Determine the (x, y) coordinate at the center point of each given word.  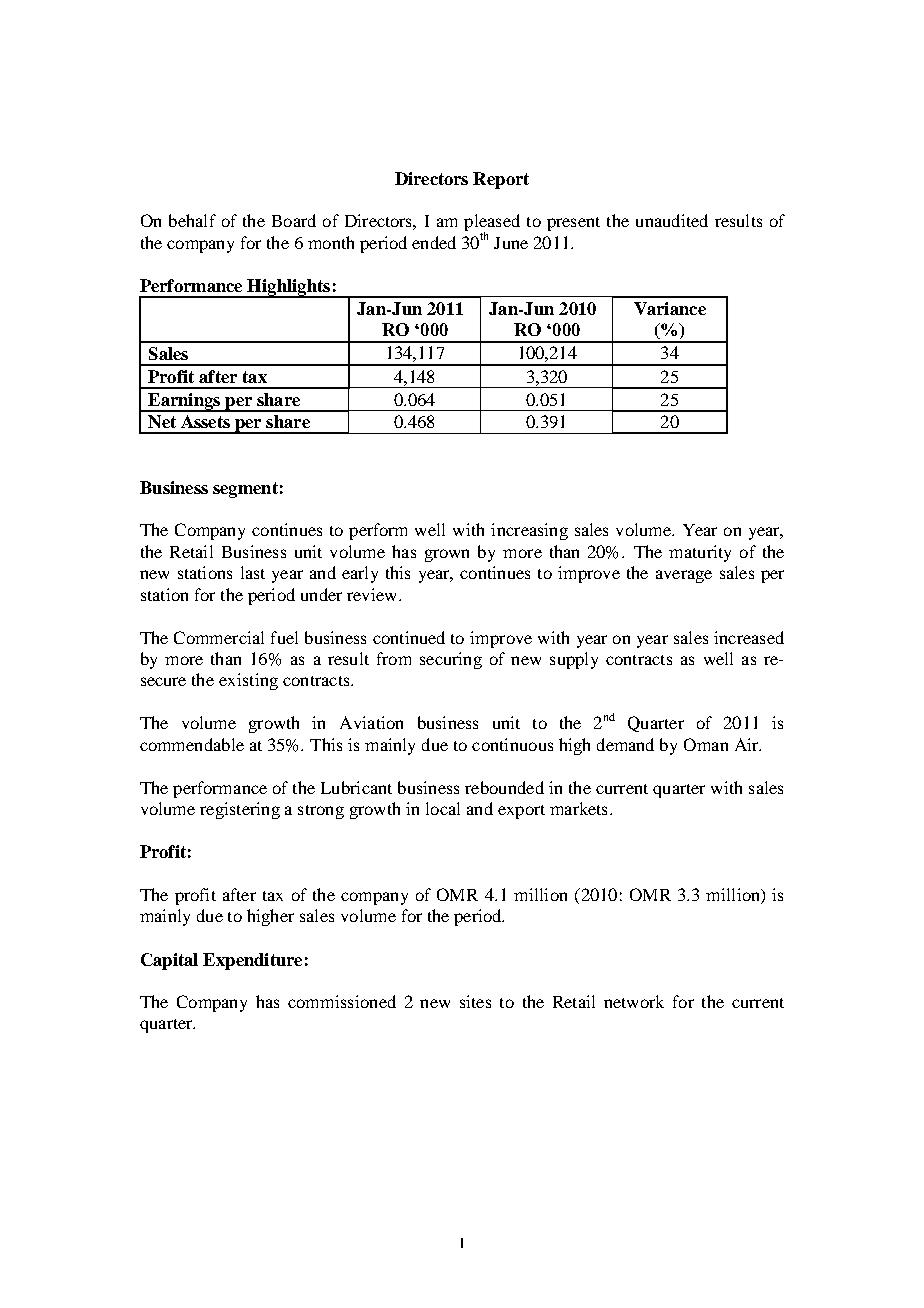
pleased (492, 224)
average (684, 576)
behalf (192, 220)
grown (447, 555)
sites (475, 1001)
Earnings (184, 402)
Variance (670, 308)
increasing (529, 531)
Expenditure (252, 961)
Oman (706, 744)
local (443, 808)
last (253, 572)
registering (240, 810)
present (573, 224)
